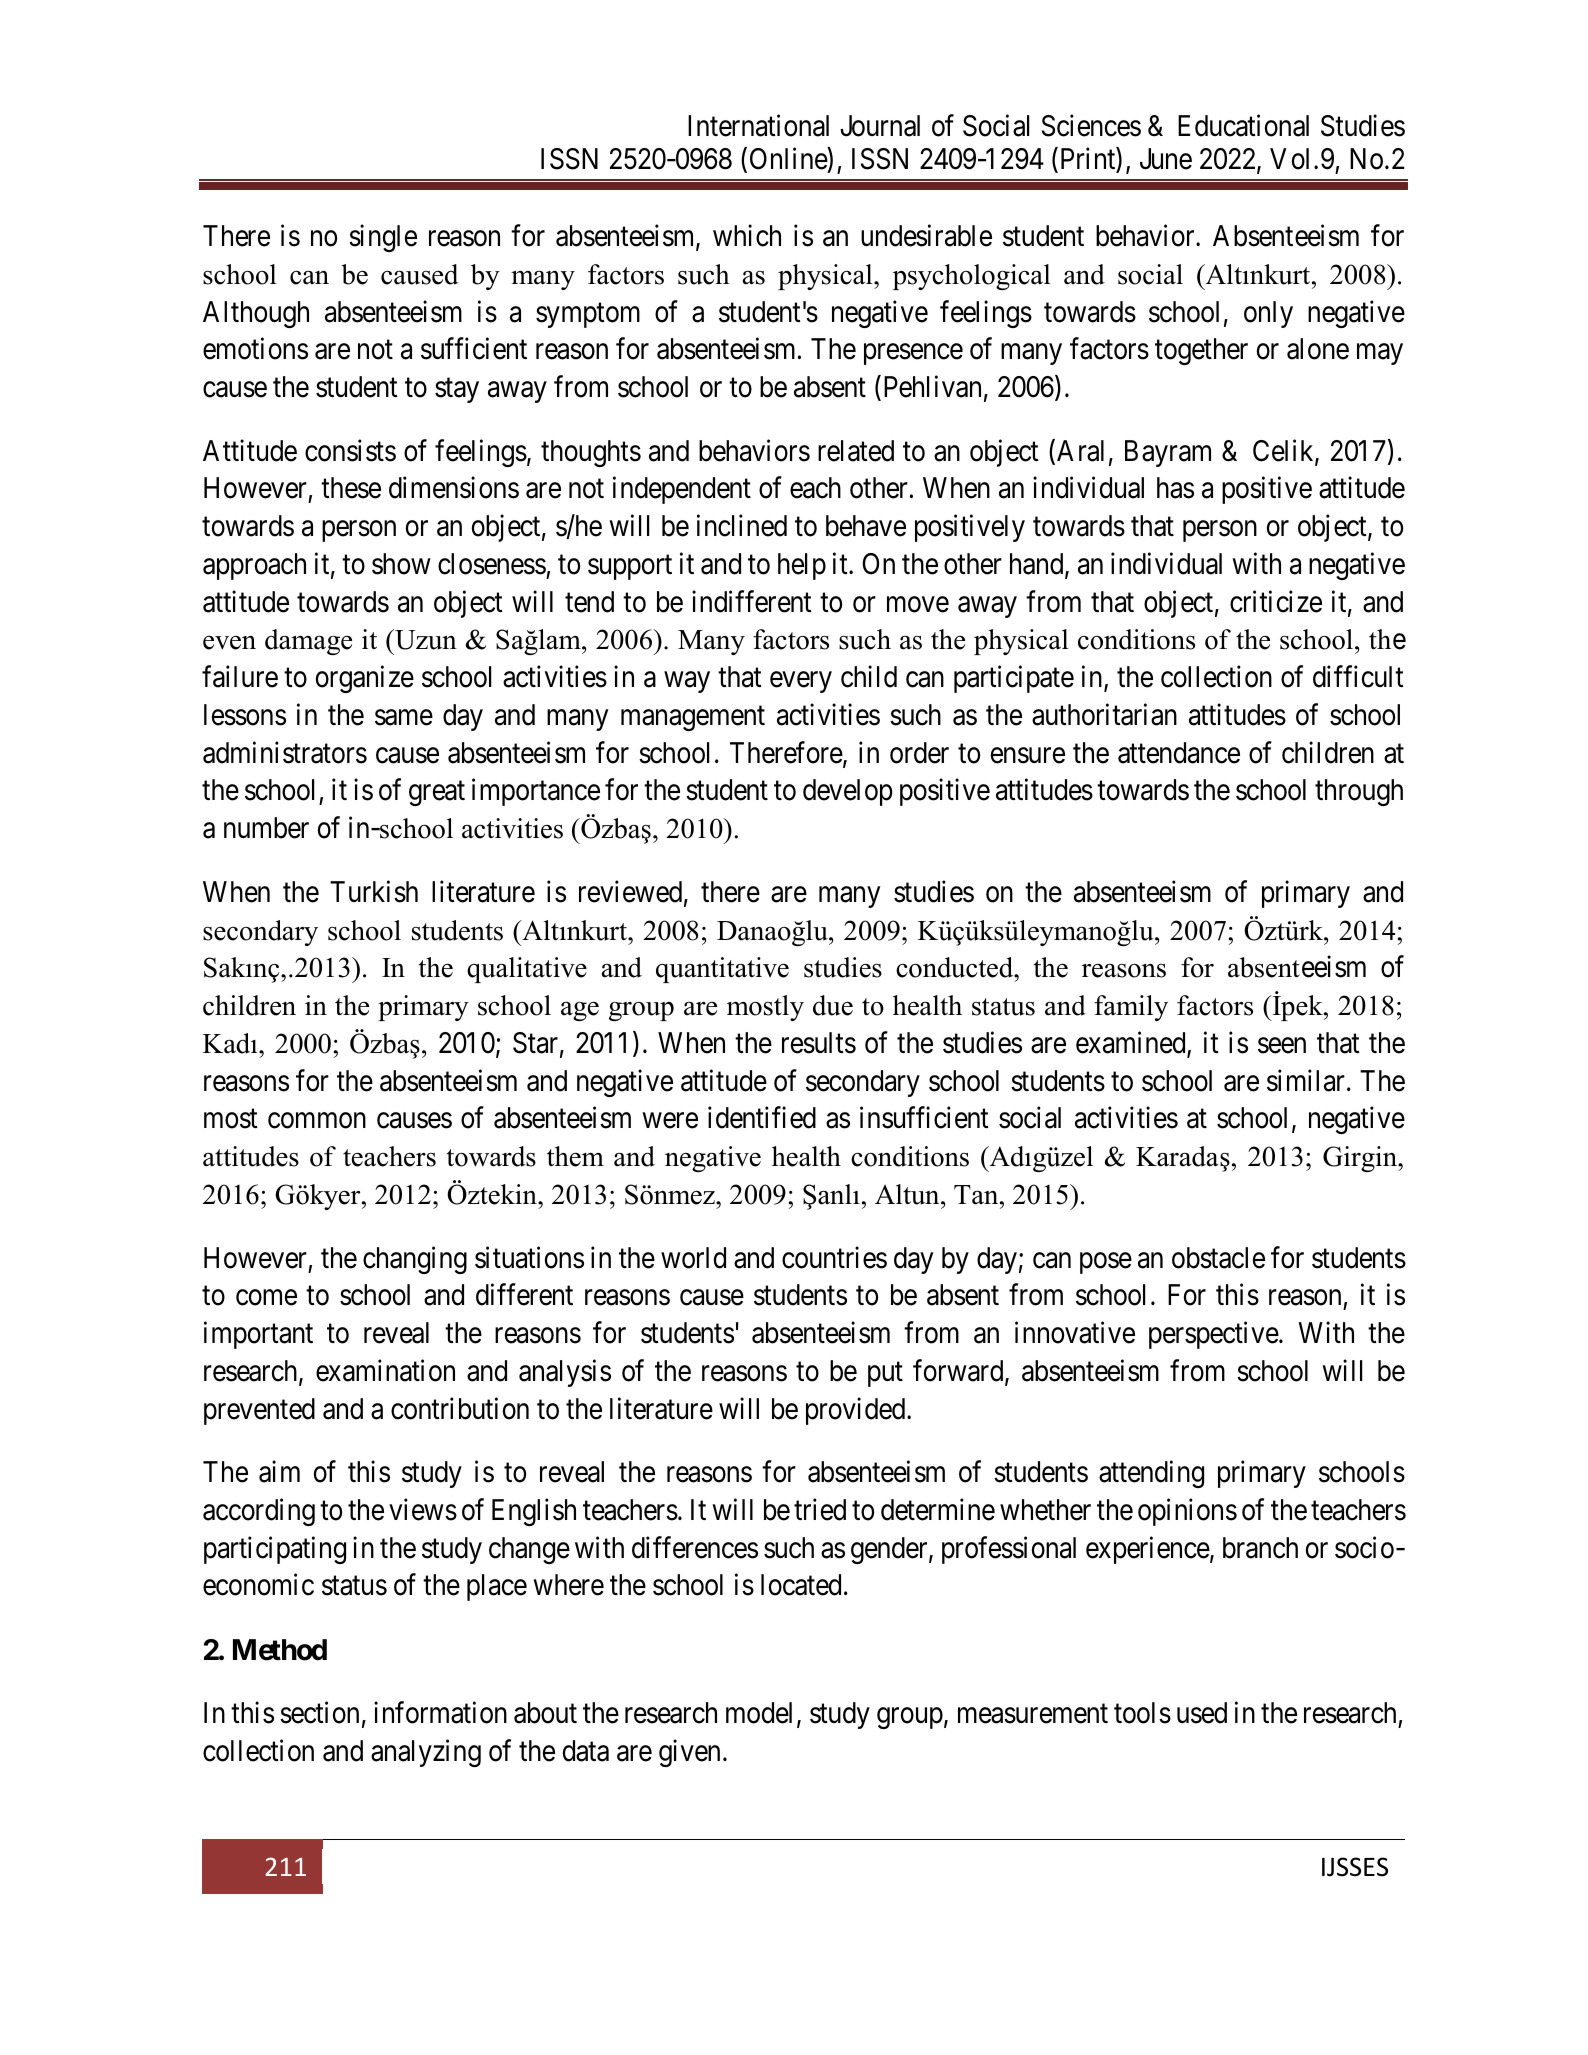  I want to click on due, so click(833, 1005).
